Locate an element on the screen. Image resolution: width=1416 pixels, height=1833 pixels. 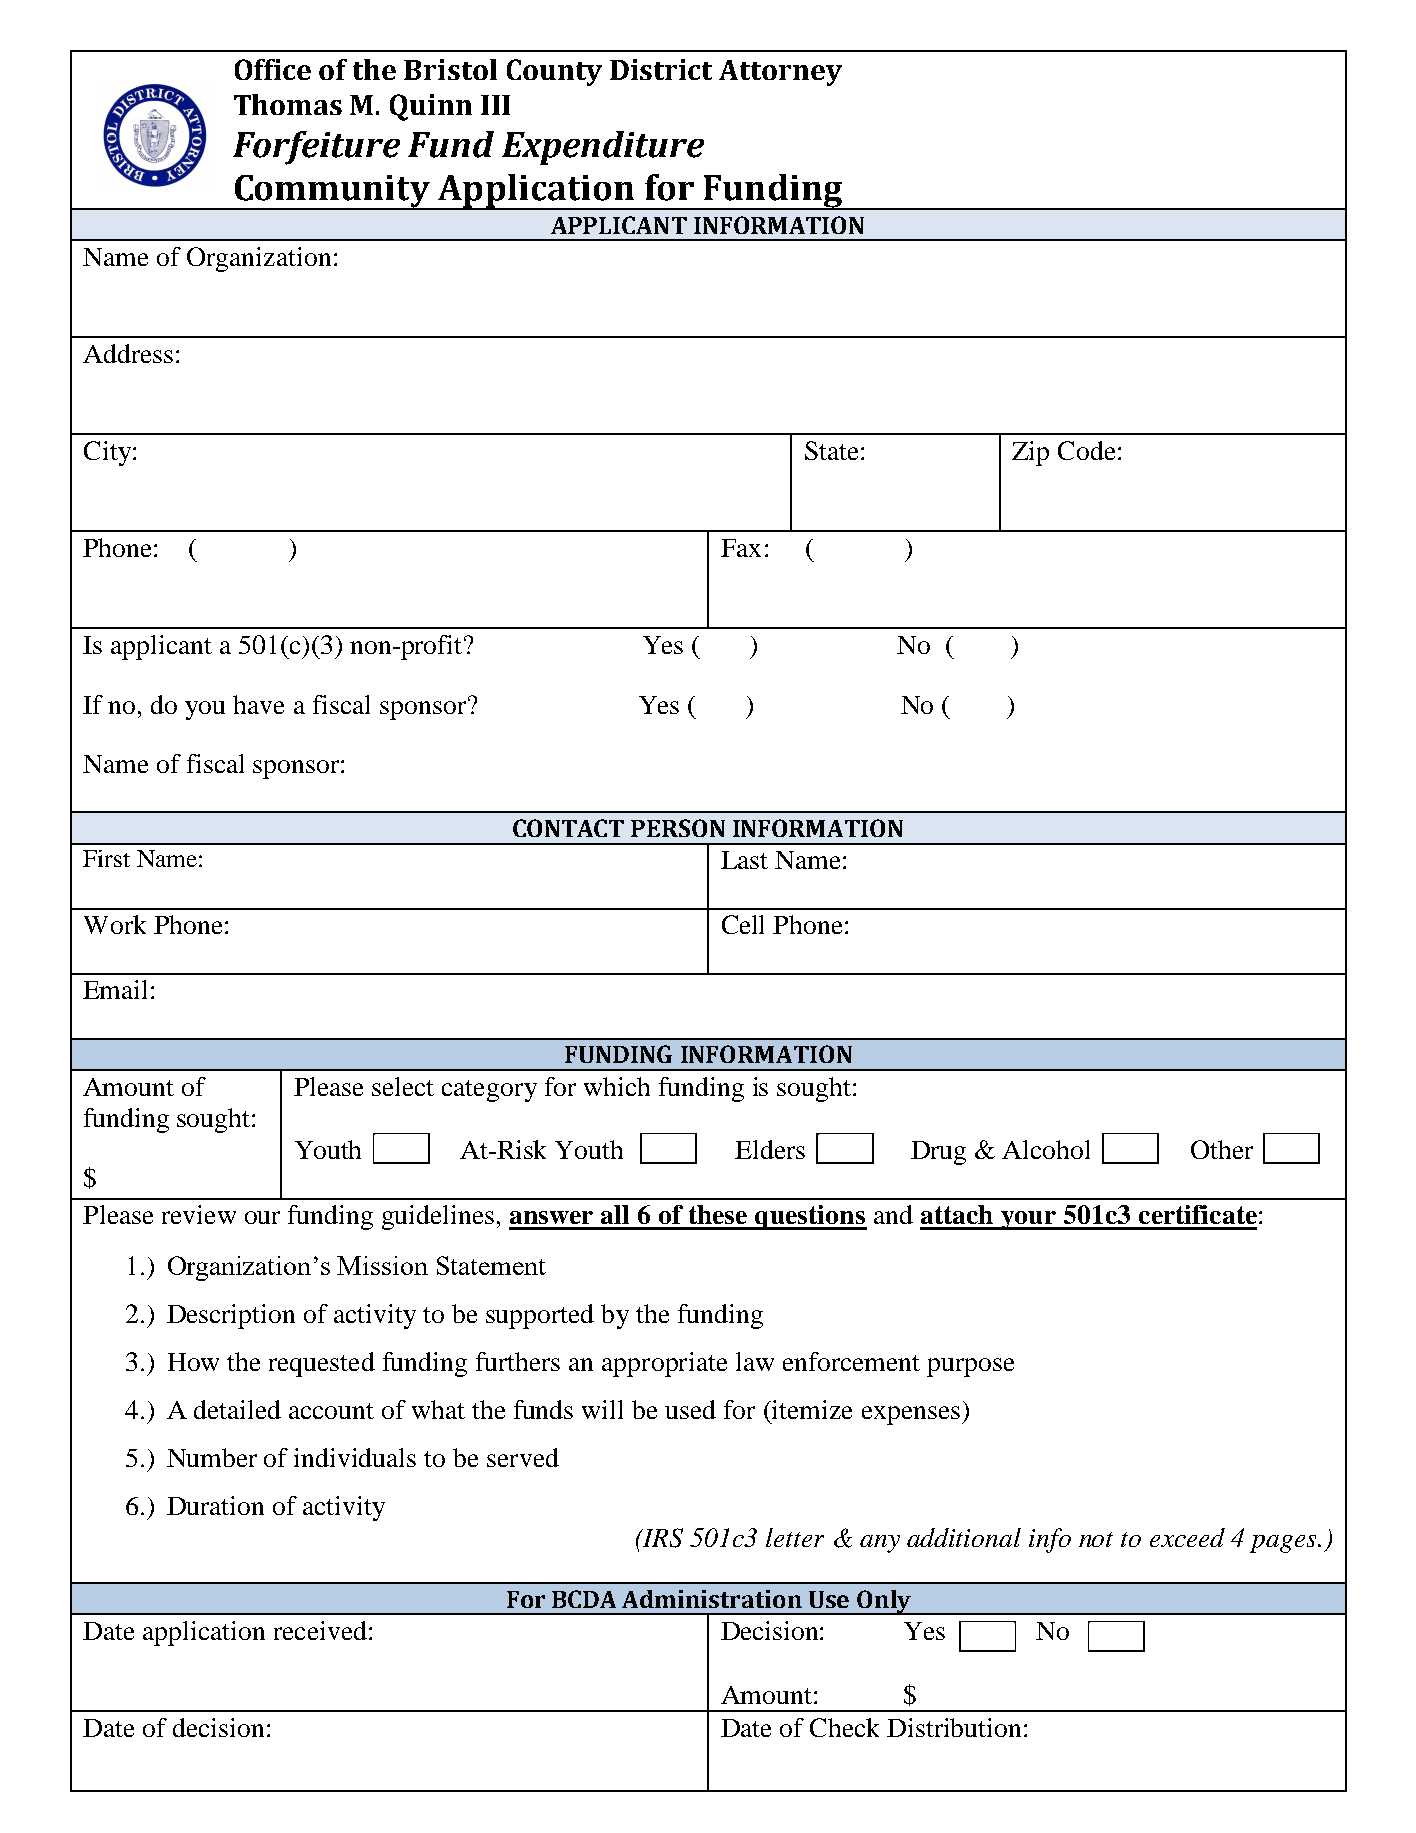
Work is located at coordinates (115, 924).
